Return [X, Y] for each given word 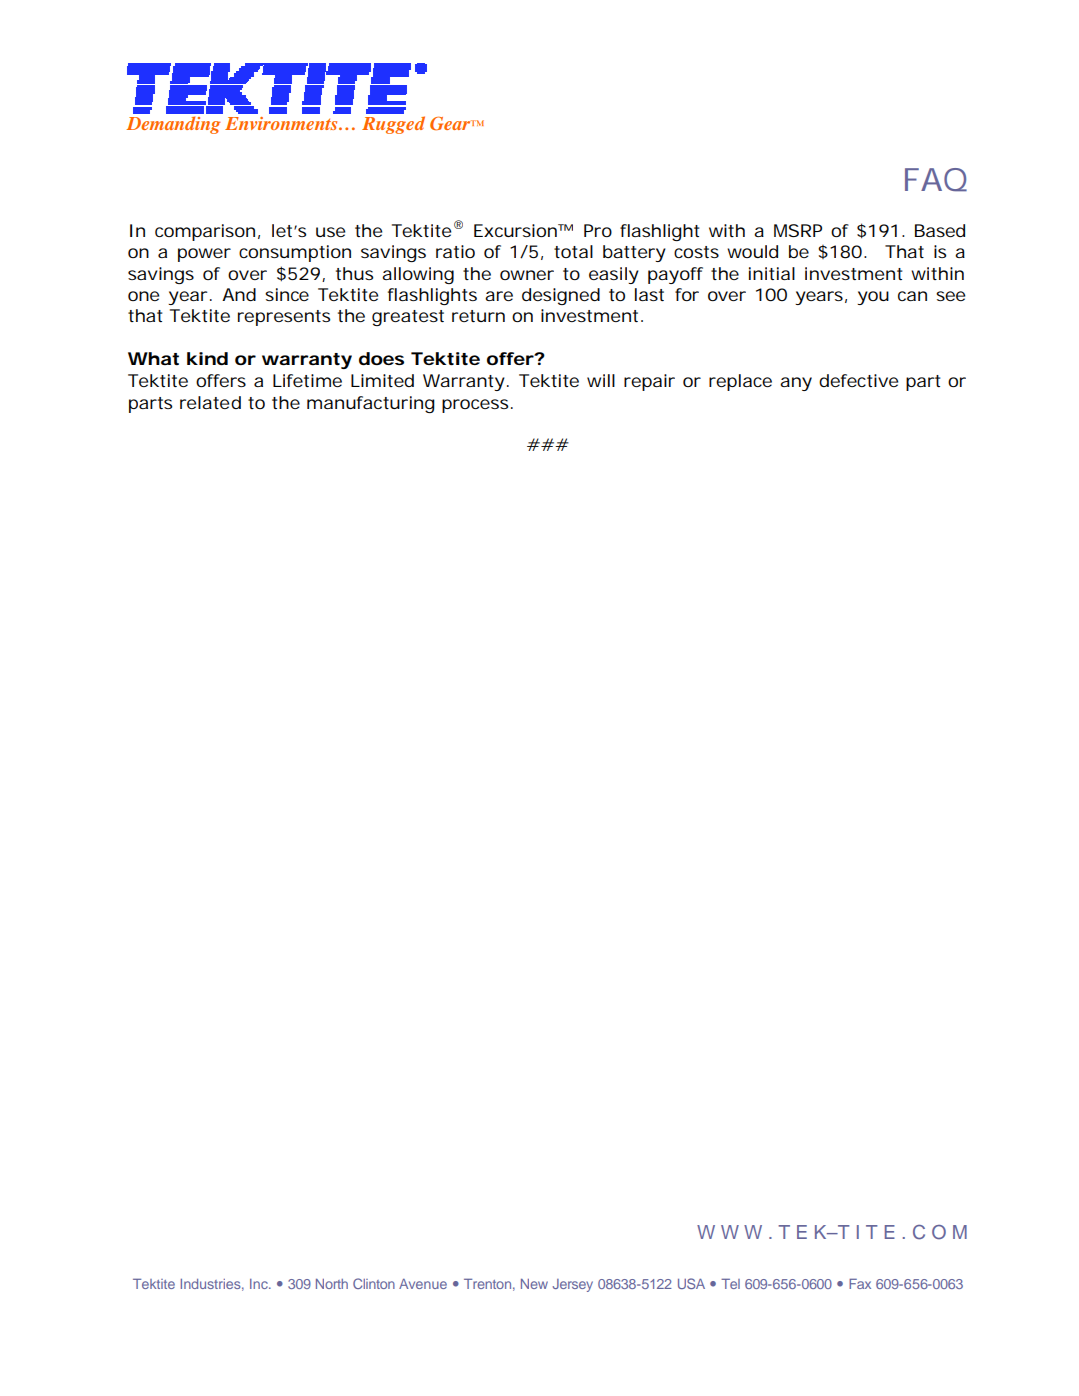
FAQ [936, 180]
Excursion [515, 230]
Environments [282, 123]
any [796, 384]
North [332, 1284]
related [210, 402]
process [475, 406]
